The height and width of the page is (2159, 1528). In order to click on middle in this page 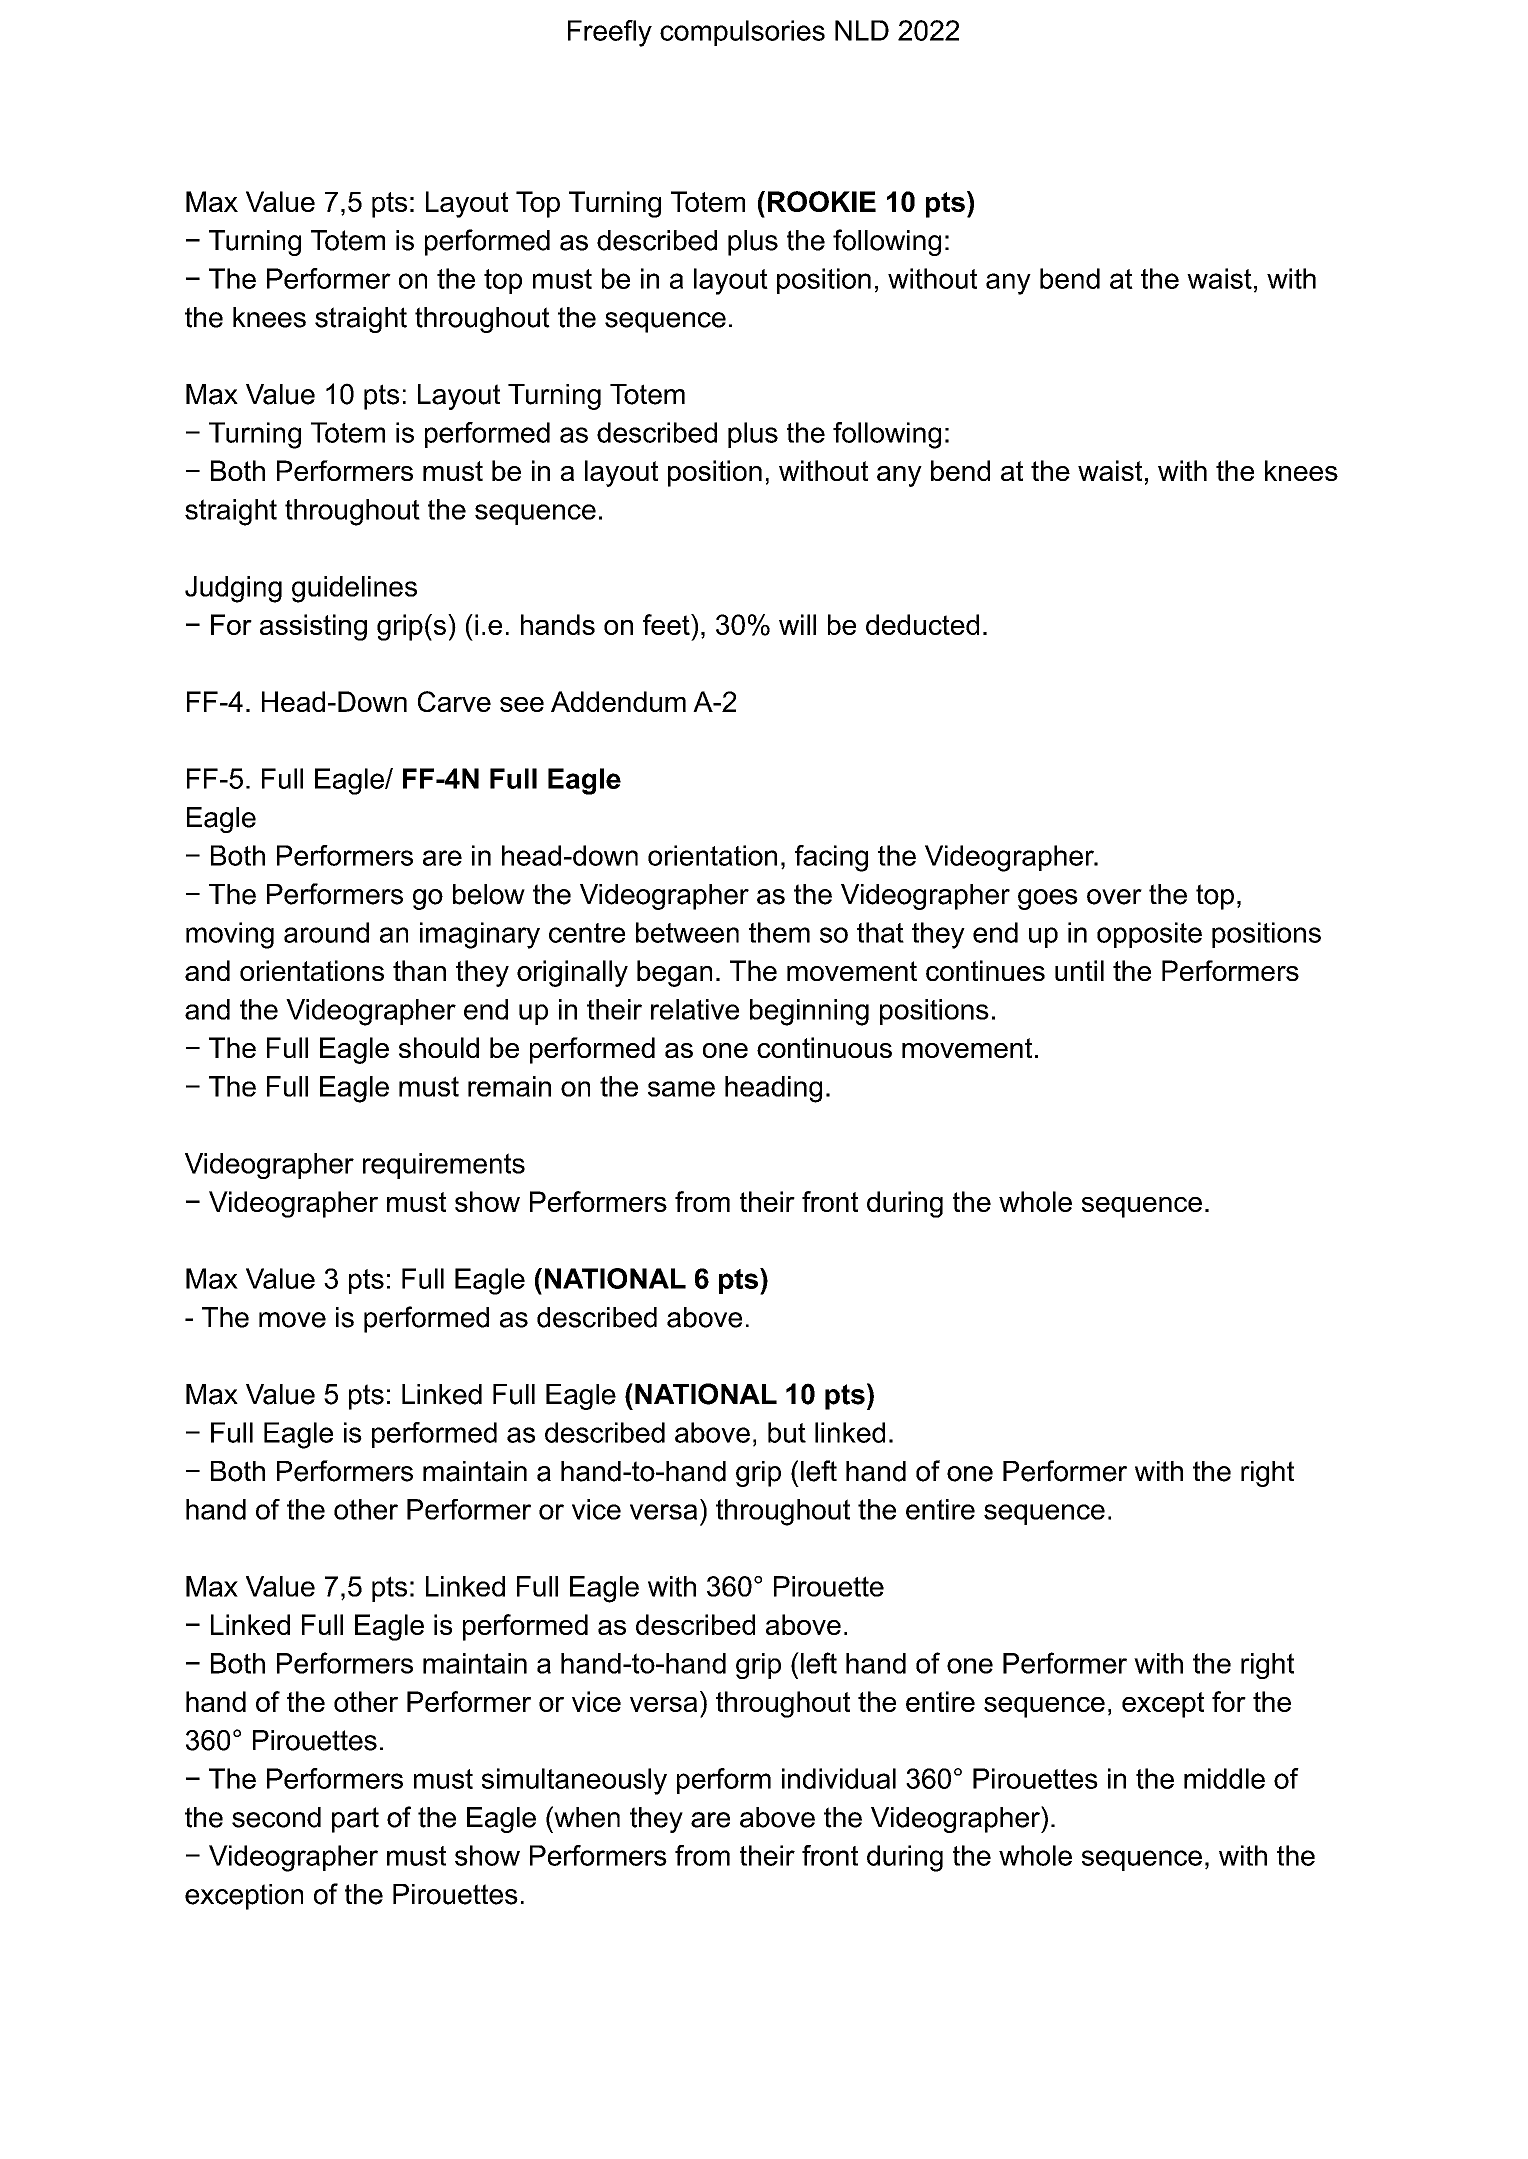, I will do `click(1224, 1778)`.
